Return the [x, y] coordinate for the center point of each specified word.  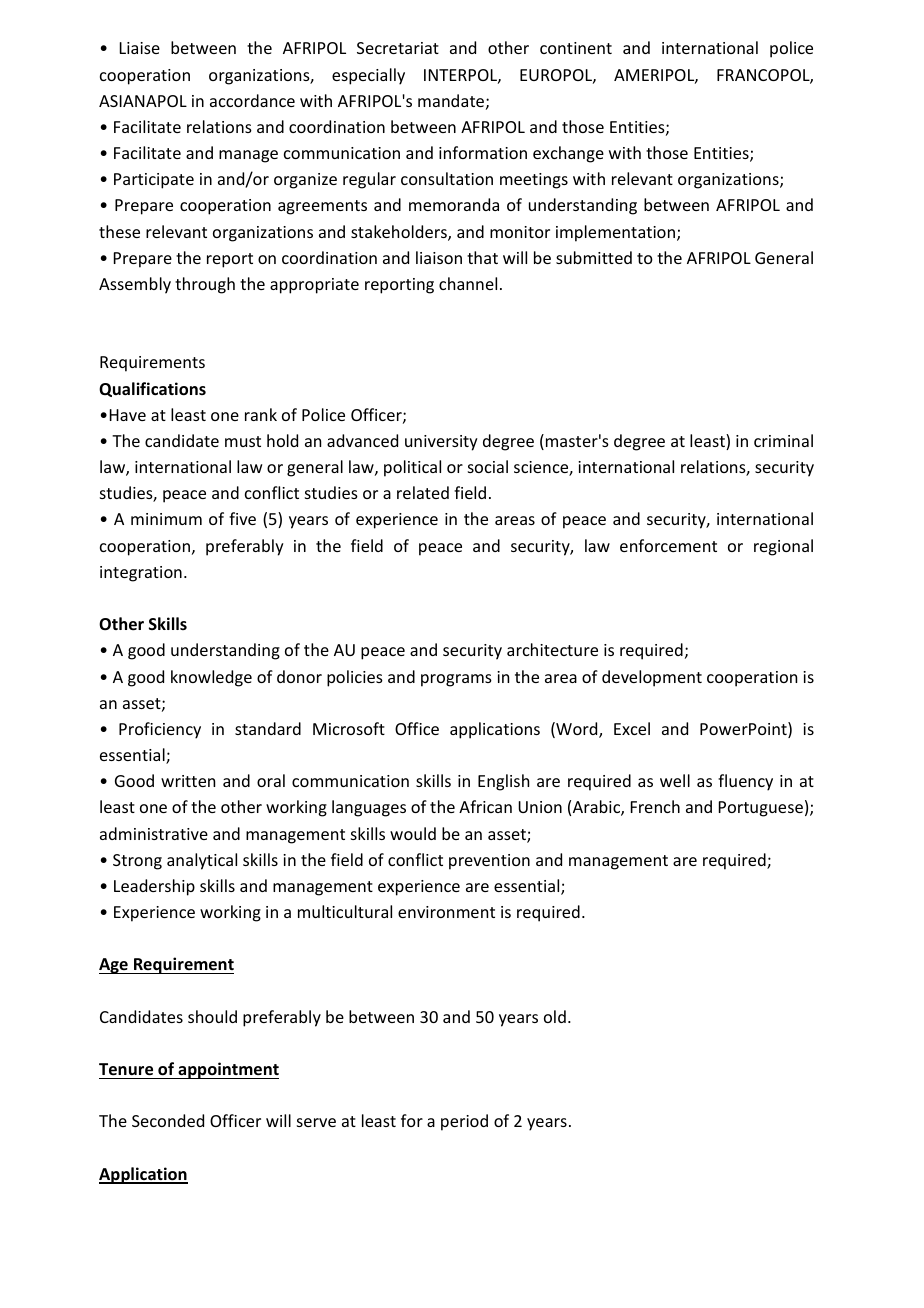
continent [576, 48]
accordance [252, 100]
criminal [783, 440]
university [441, 443]
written [188, 781]
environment [446, 912]
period [464, 1122]
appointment [227, 1070]
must [243, 441]
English [503, 782]
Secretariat [398, 48]
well [675, 780]
